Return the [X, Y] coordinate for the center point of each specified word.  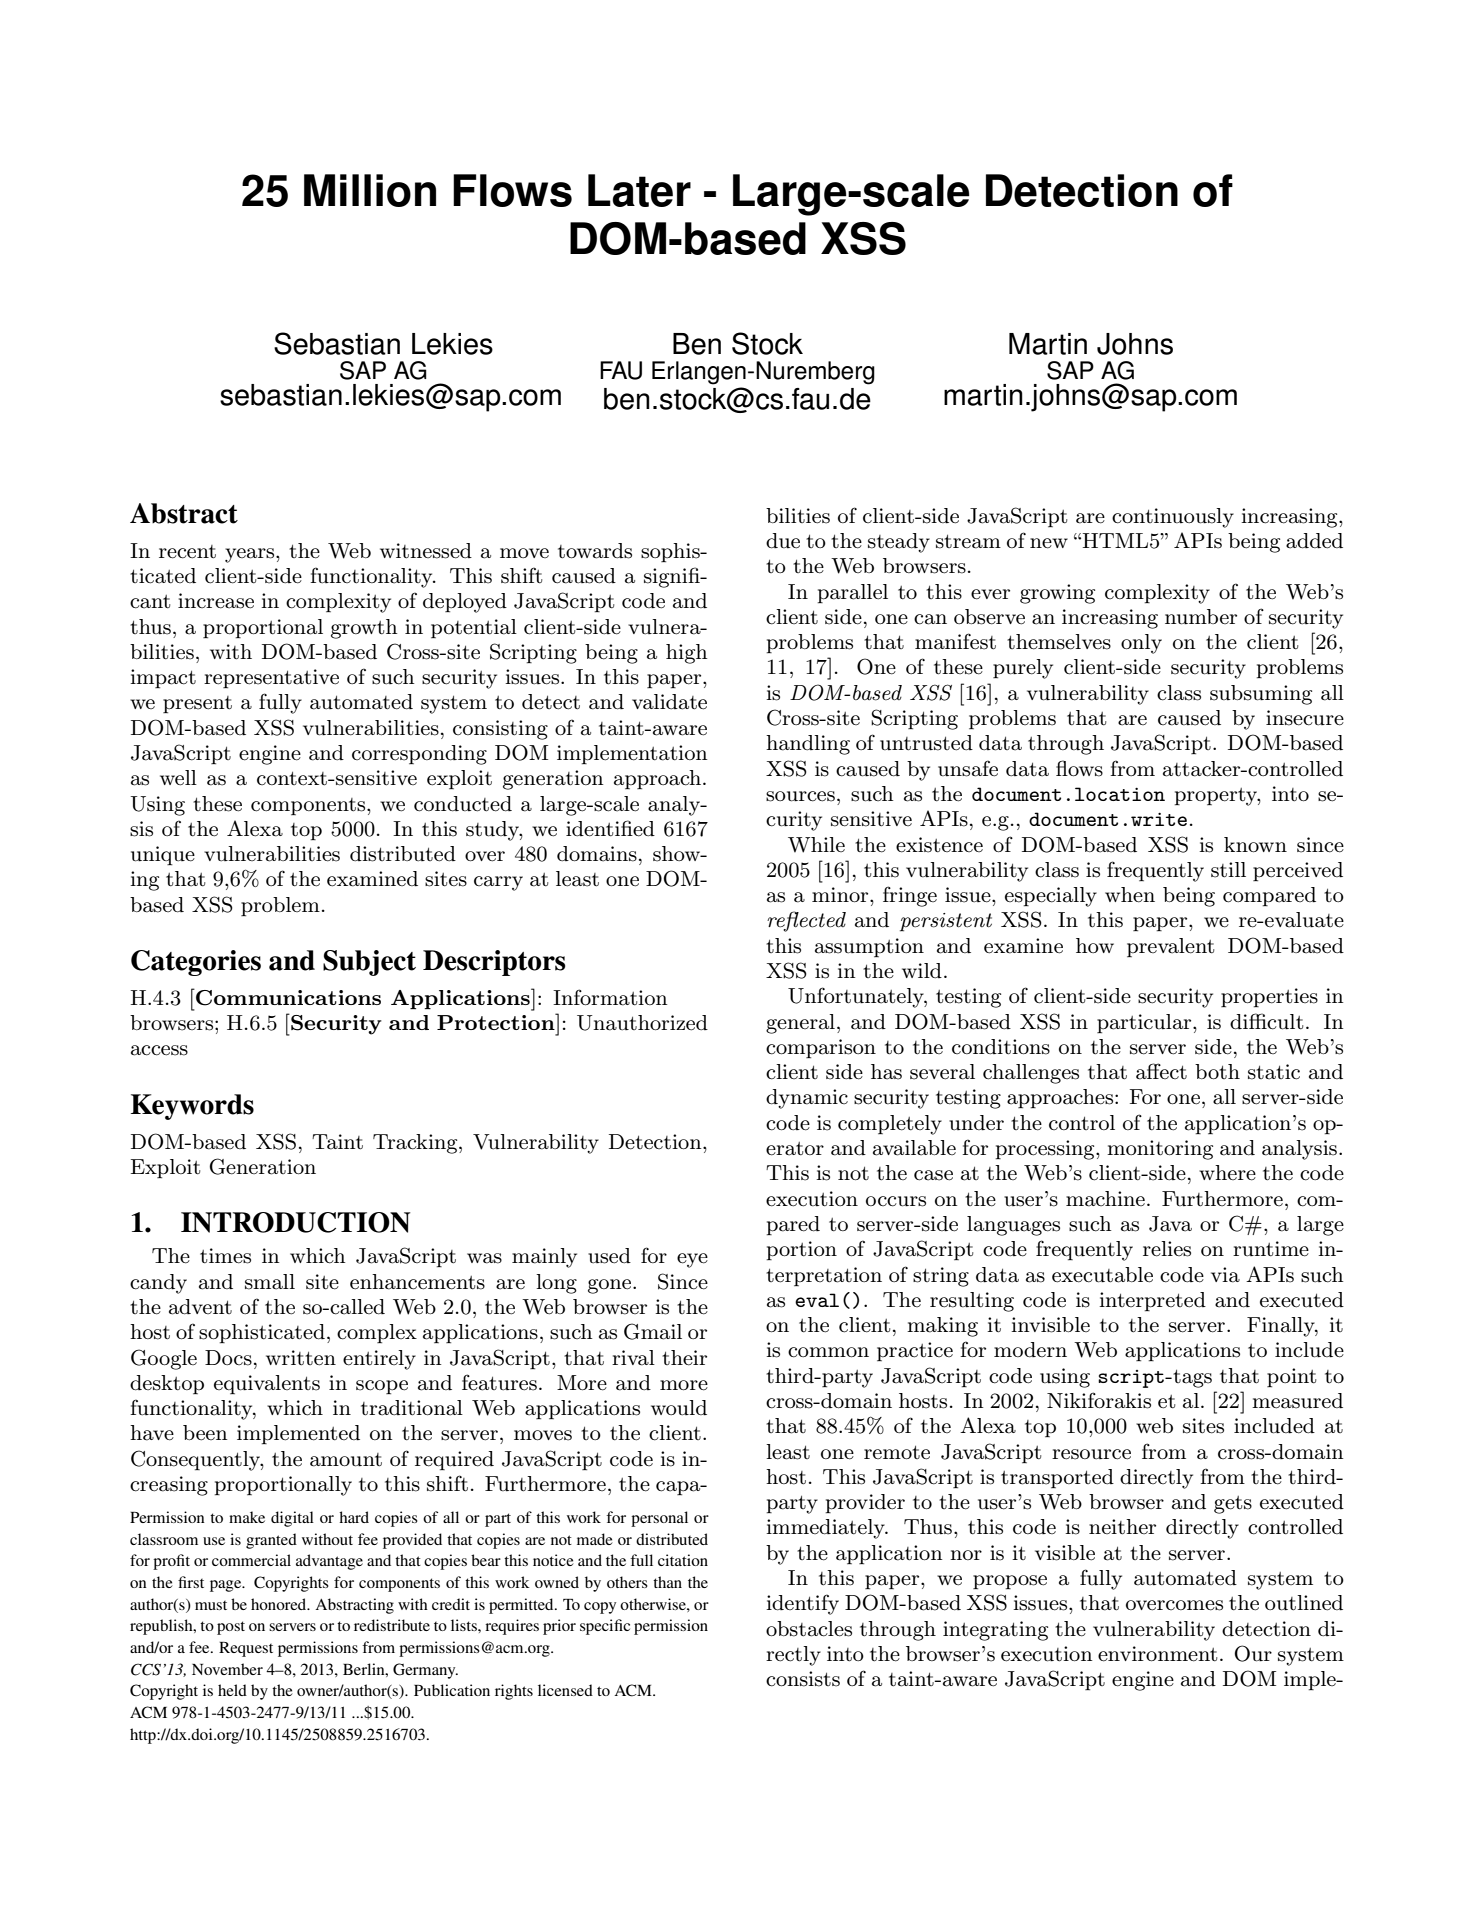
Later [639, 190]
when [1130, 895]
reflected [806, 921]
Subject [369, 963]
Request [246, 1649]
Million [370, 190]
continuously [1173, 518]
